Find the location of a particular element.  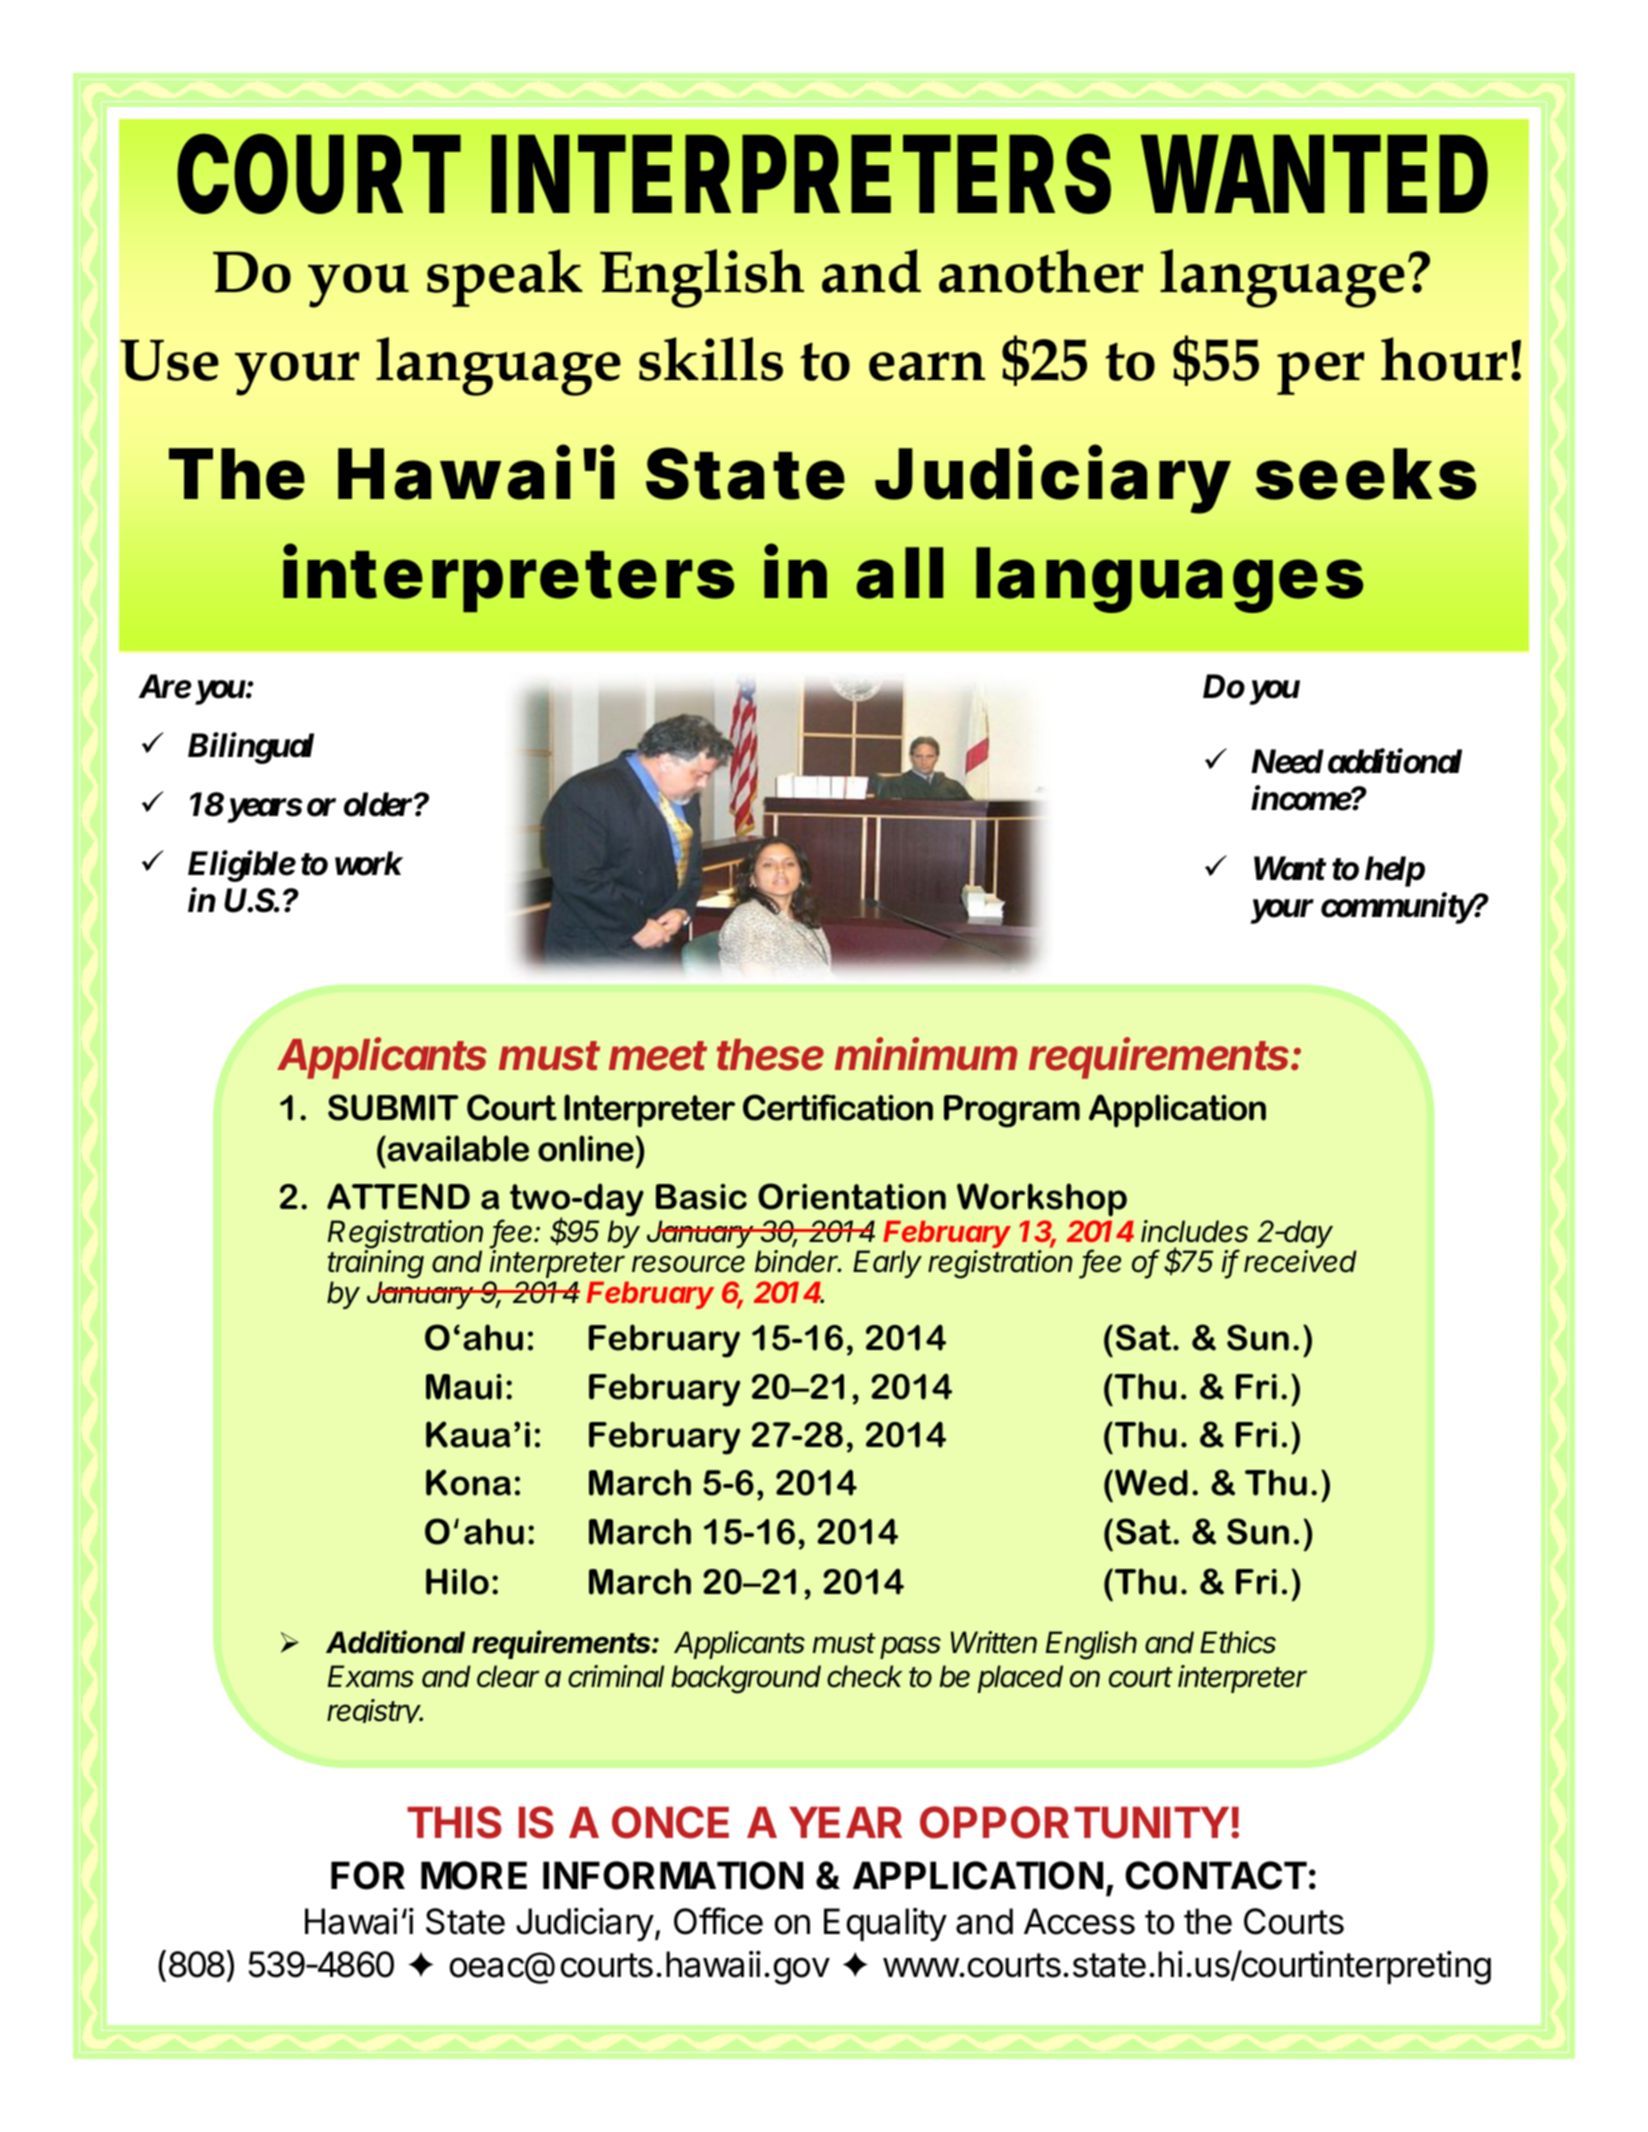

Equality is located at coordinates (885, 1925).
